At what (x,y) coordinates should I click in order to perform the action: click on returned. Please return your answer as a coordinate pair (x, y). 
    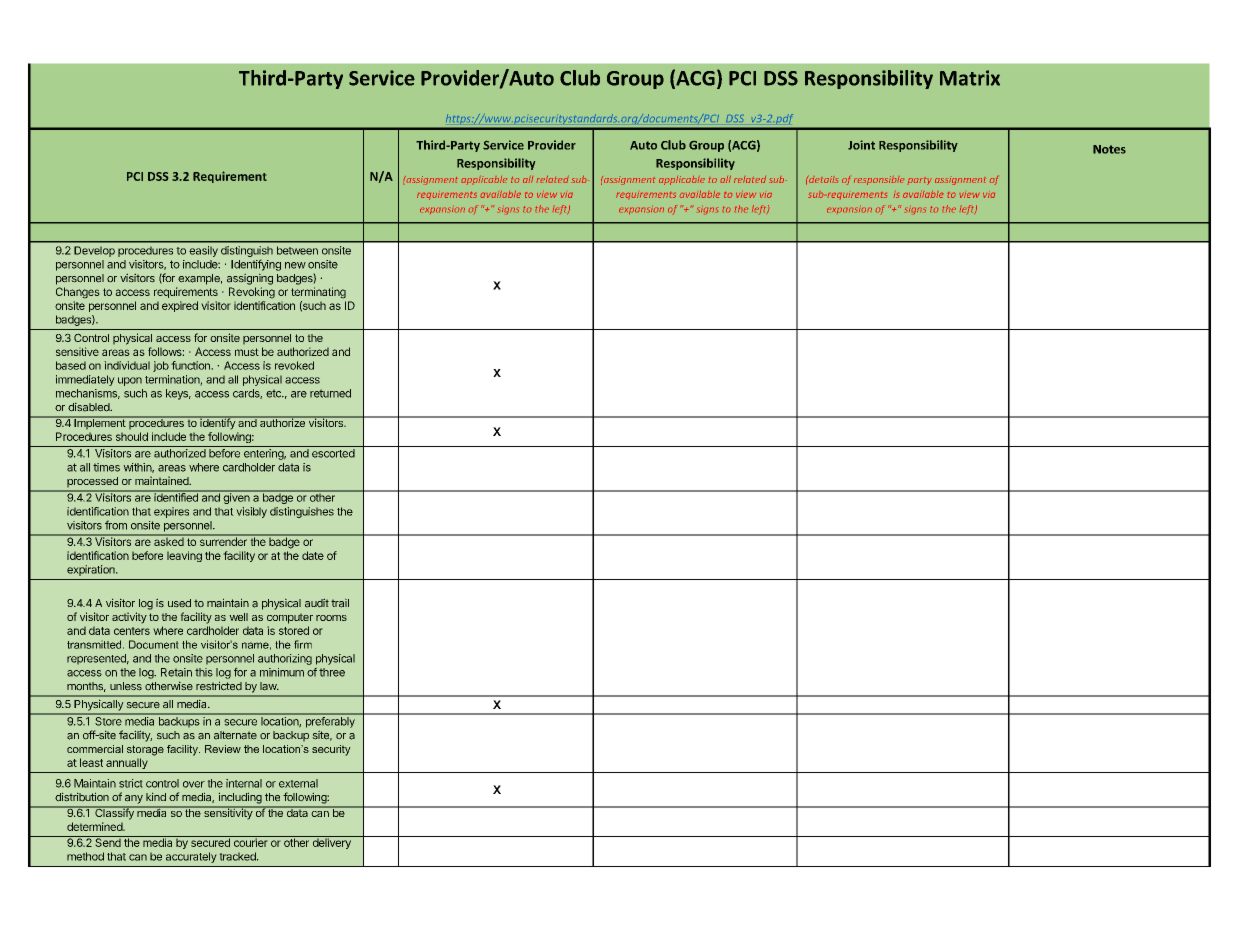
    Looking at the image, I should click on (330, 393).
